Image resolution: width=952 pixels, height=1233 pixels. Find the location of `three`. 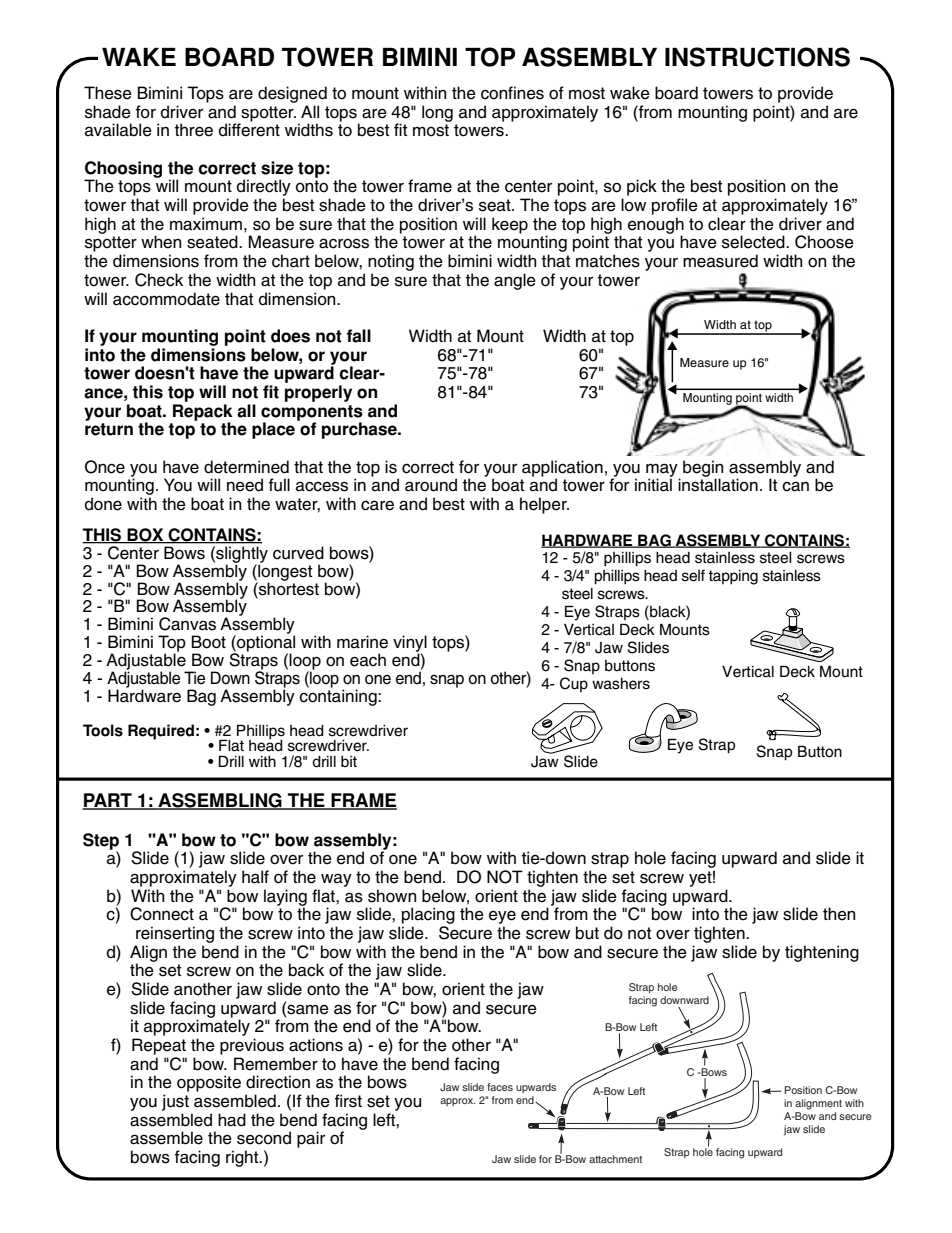

three is located at coordinates (193, 130).
